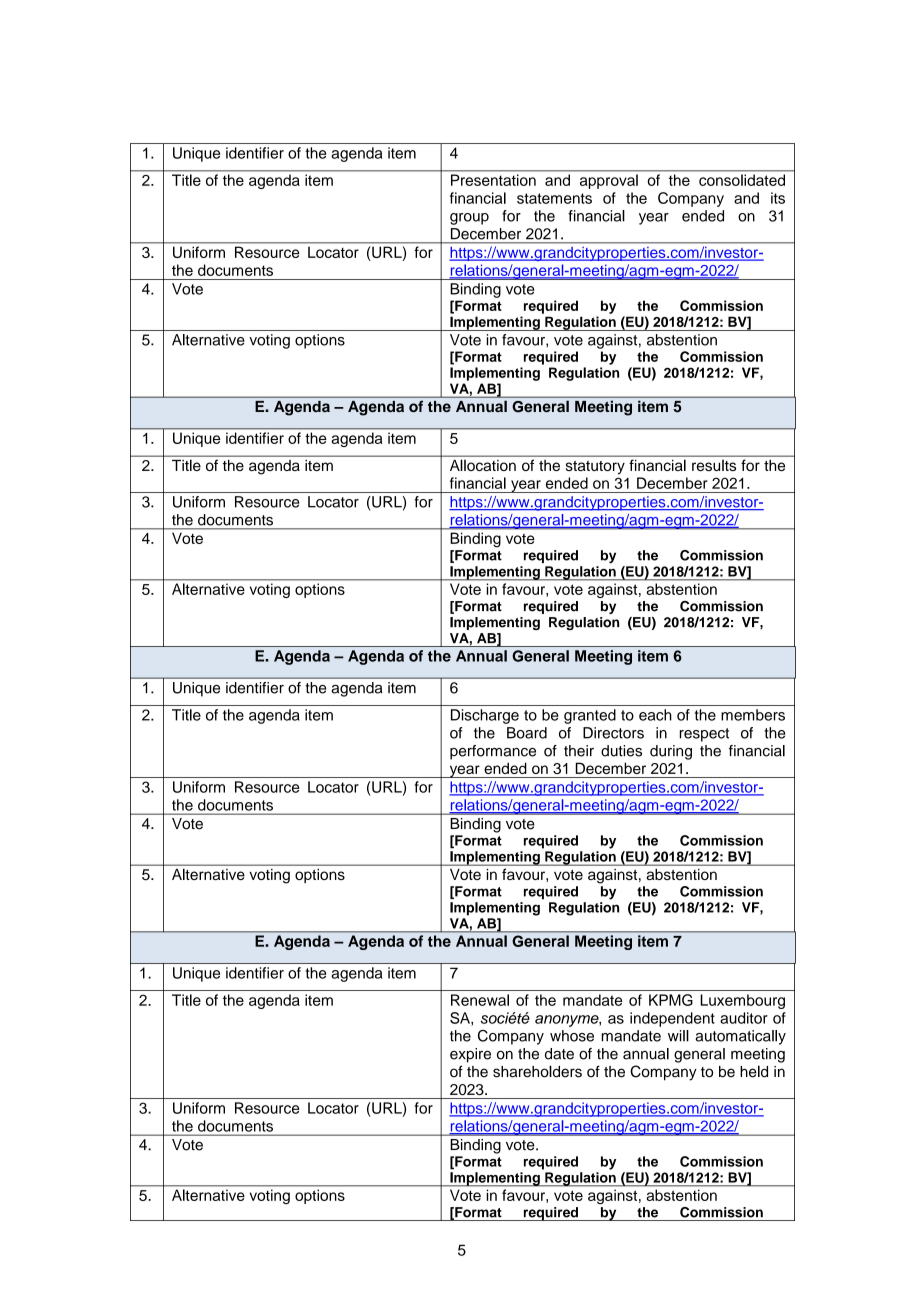  I want to click on shareholders, so click(537, 1071).
